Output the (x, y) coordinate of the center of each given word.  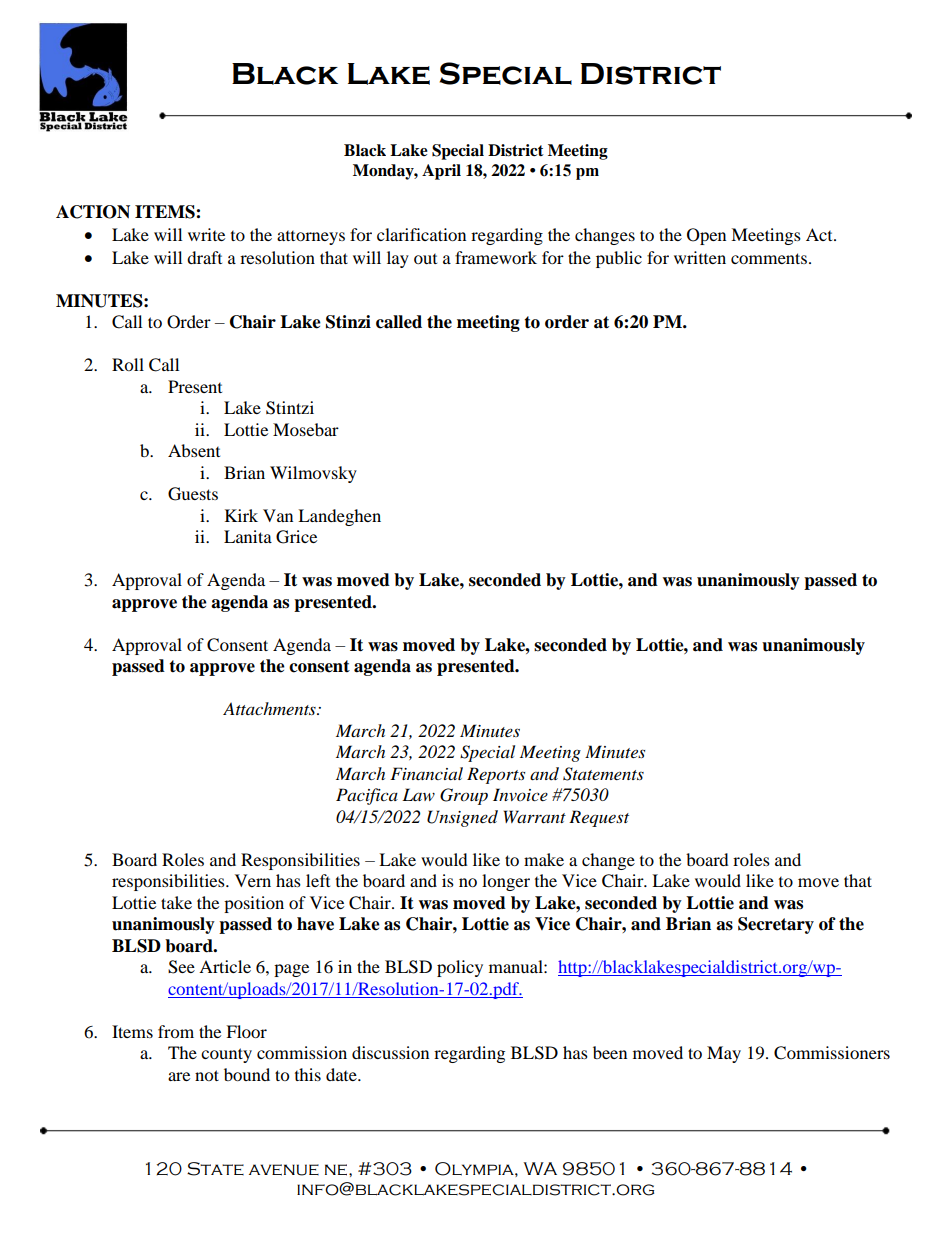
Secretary (776, 925)
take (176, 902)
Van (278, 515)
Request (599, 818)
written (700, 257)
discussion (390, 1052)
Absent (194, 450)
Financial (426, 773)
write (206, 234)
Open (706, 236)
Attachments (270, 708)
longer (506, 882)
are (179, 1076)
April (441, 172)
